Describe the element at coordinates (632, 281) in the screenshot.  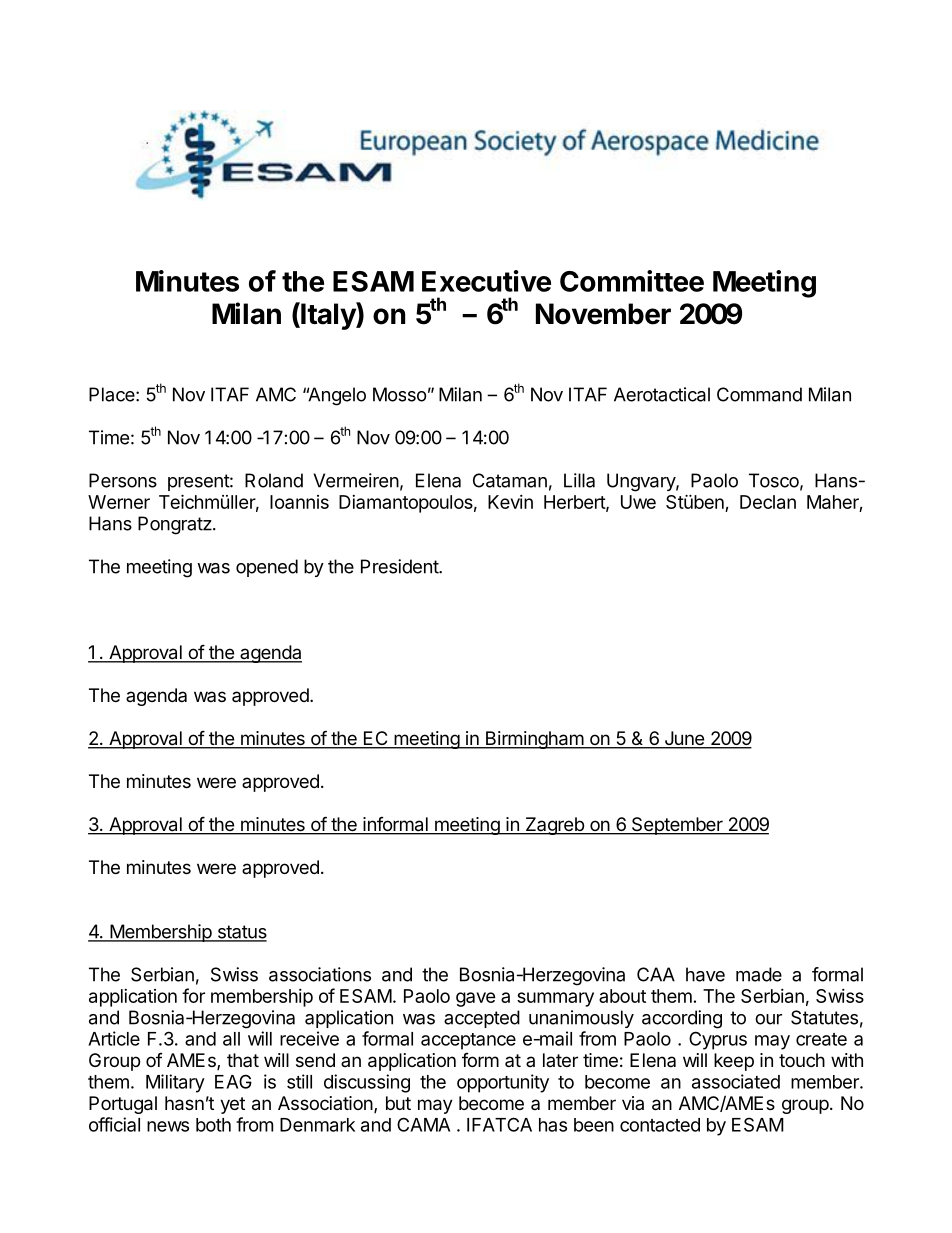
I see `Committee` at that location.
